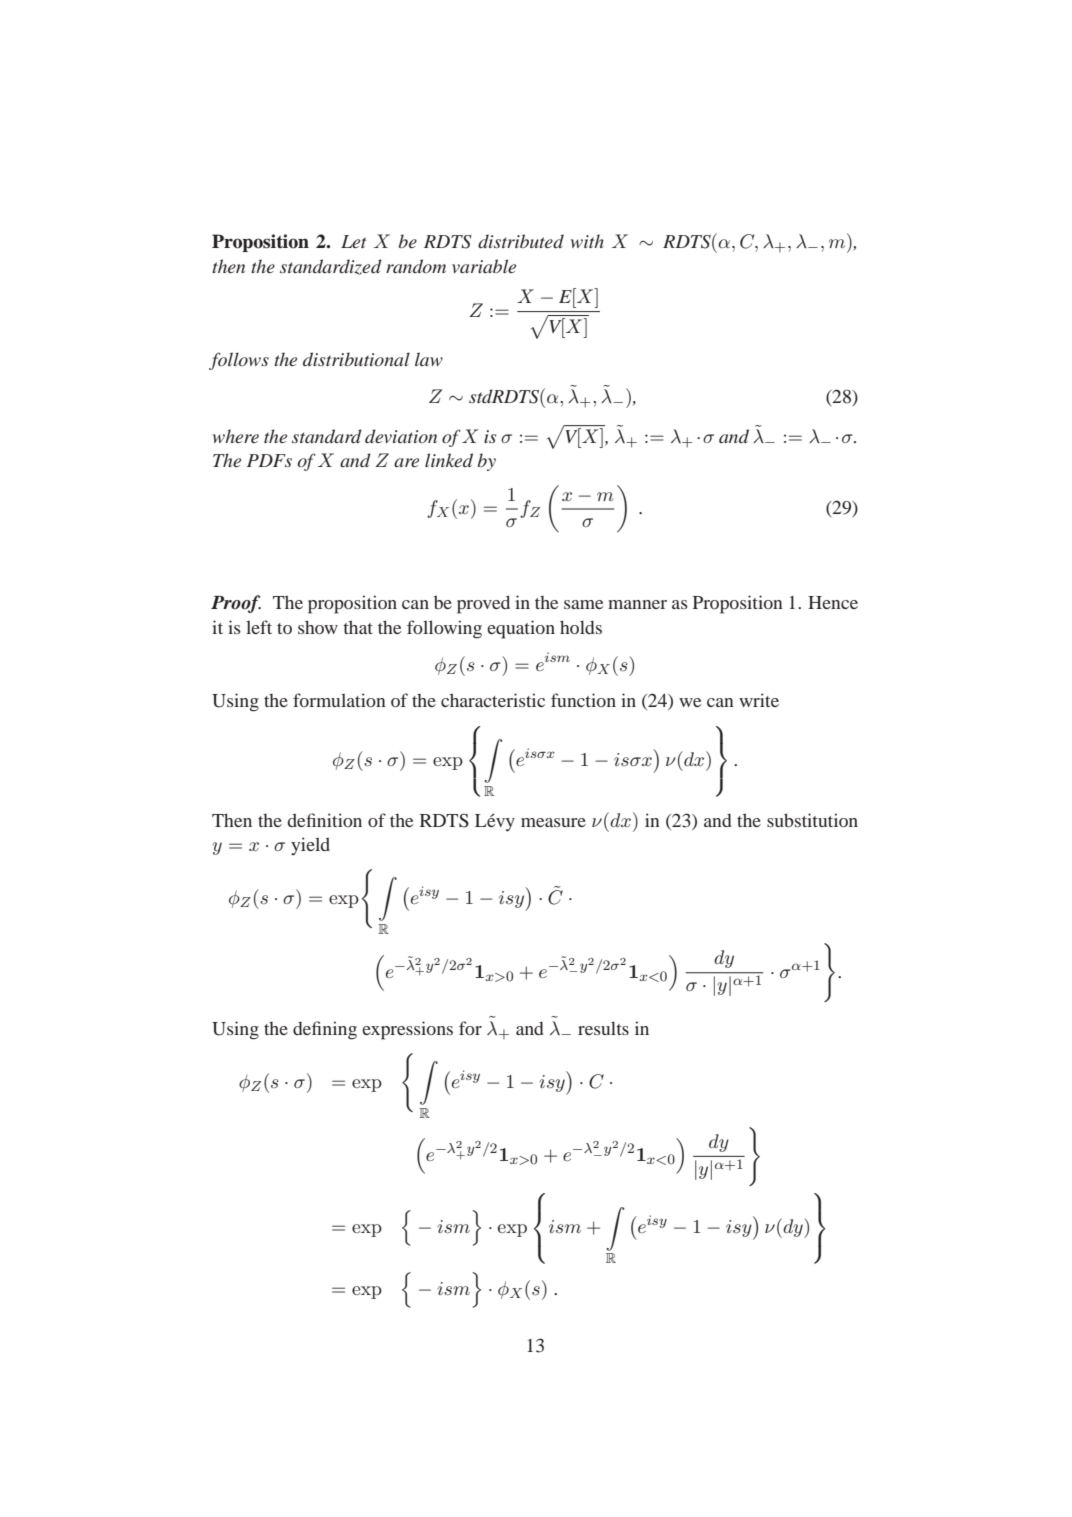  I want to click on equation, so click(521, 629).
